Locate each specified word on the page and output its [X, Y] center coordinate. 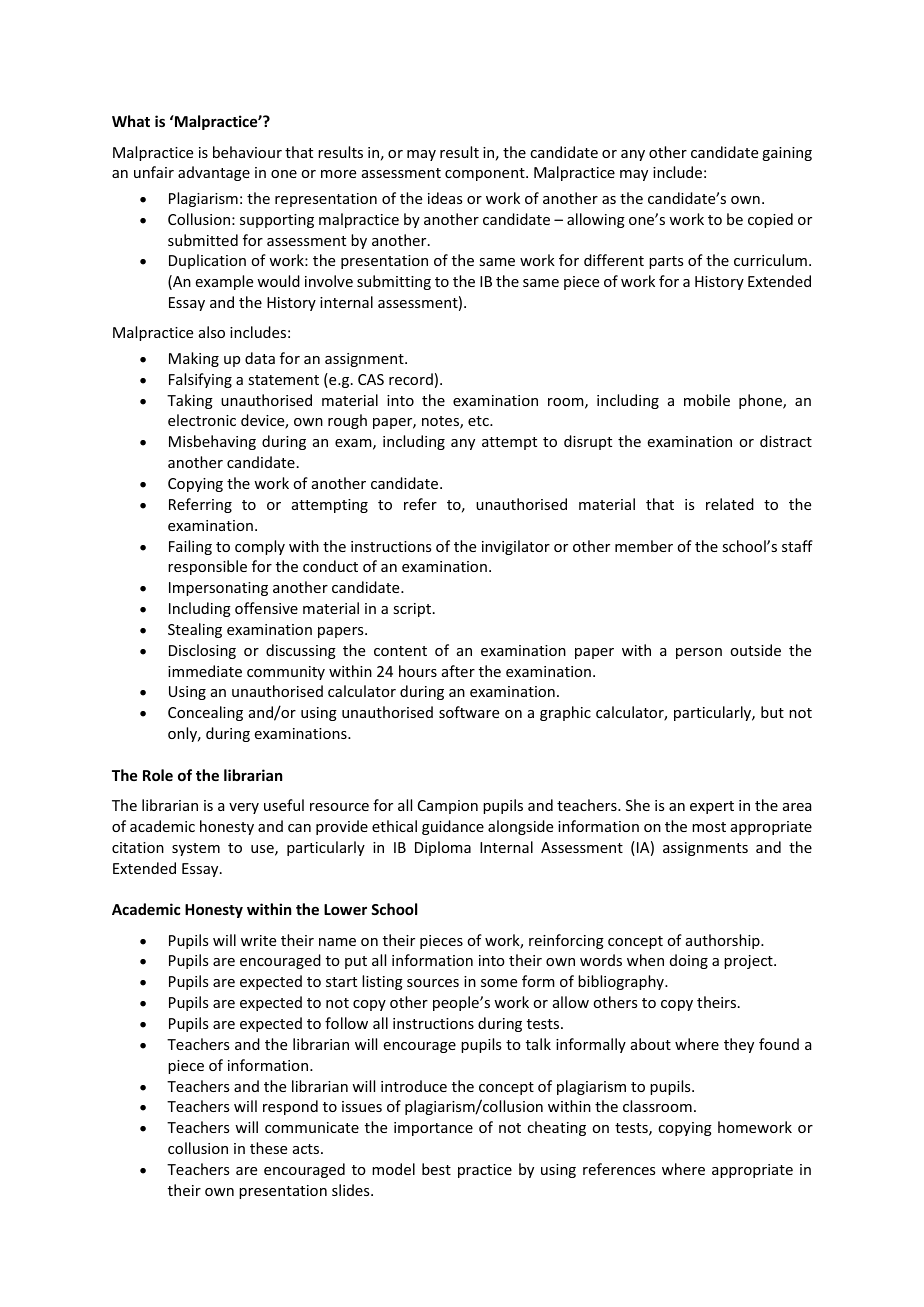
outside [755, 650]
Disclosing [202, 651]
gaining [787, 154]
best [436, 1169]
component [486, 174]
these [268, 1148]
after [458, 671]
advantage [214, 173]
